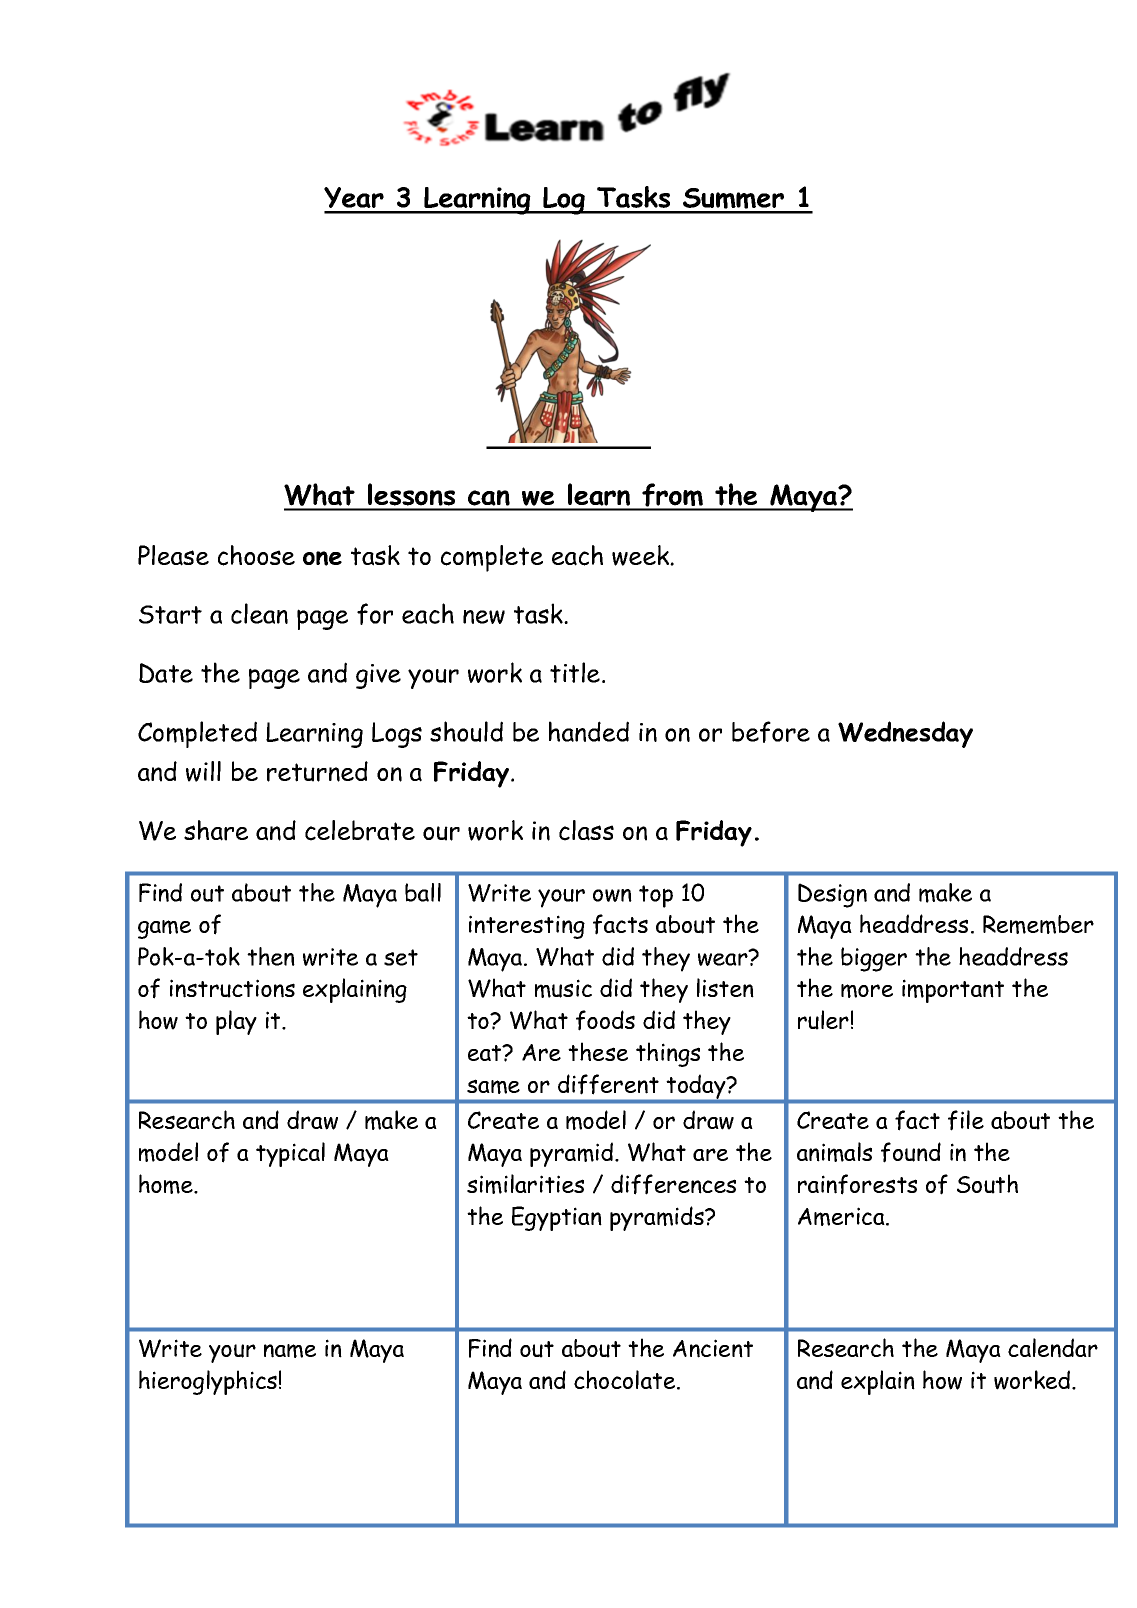  Describe the element at coordinates (953, 991) in the screenshot. I see `important` at that location.
